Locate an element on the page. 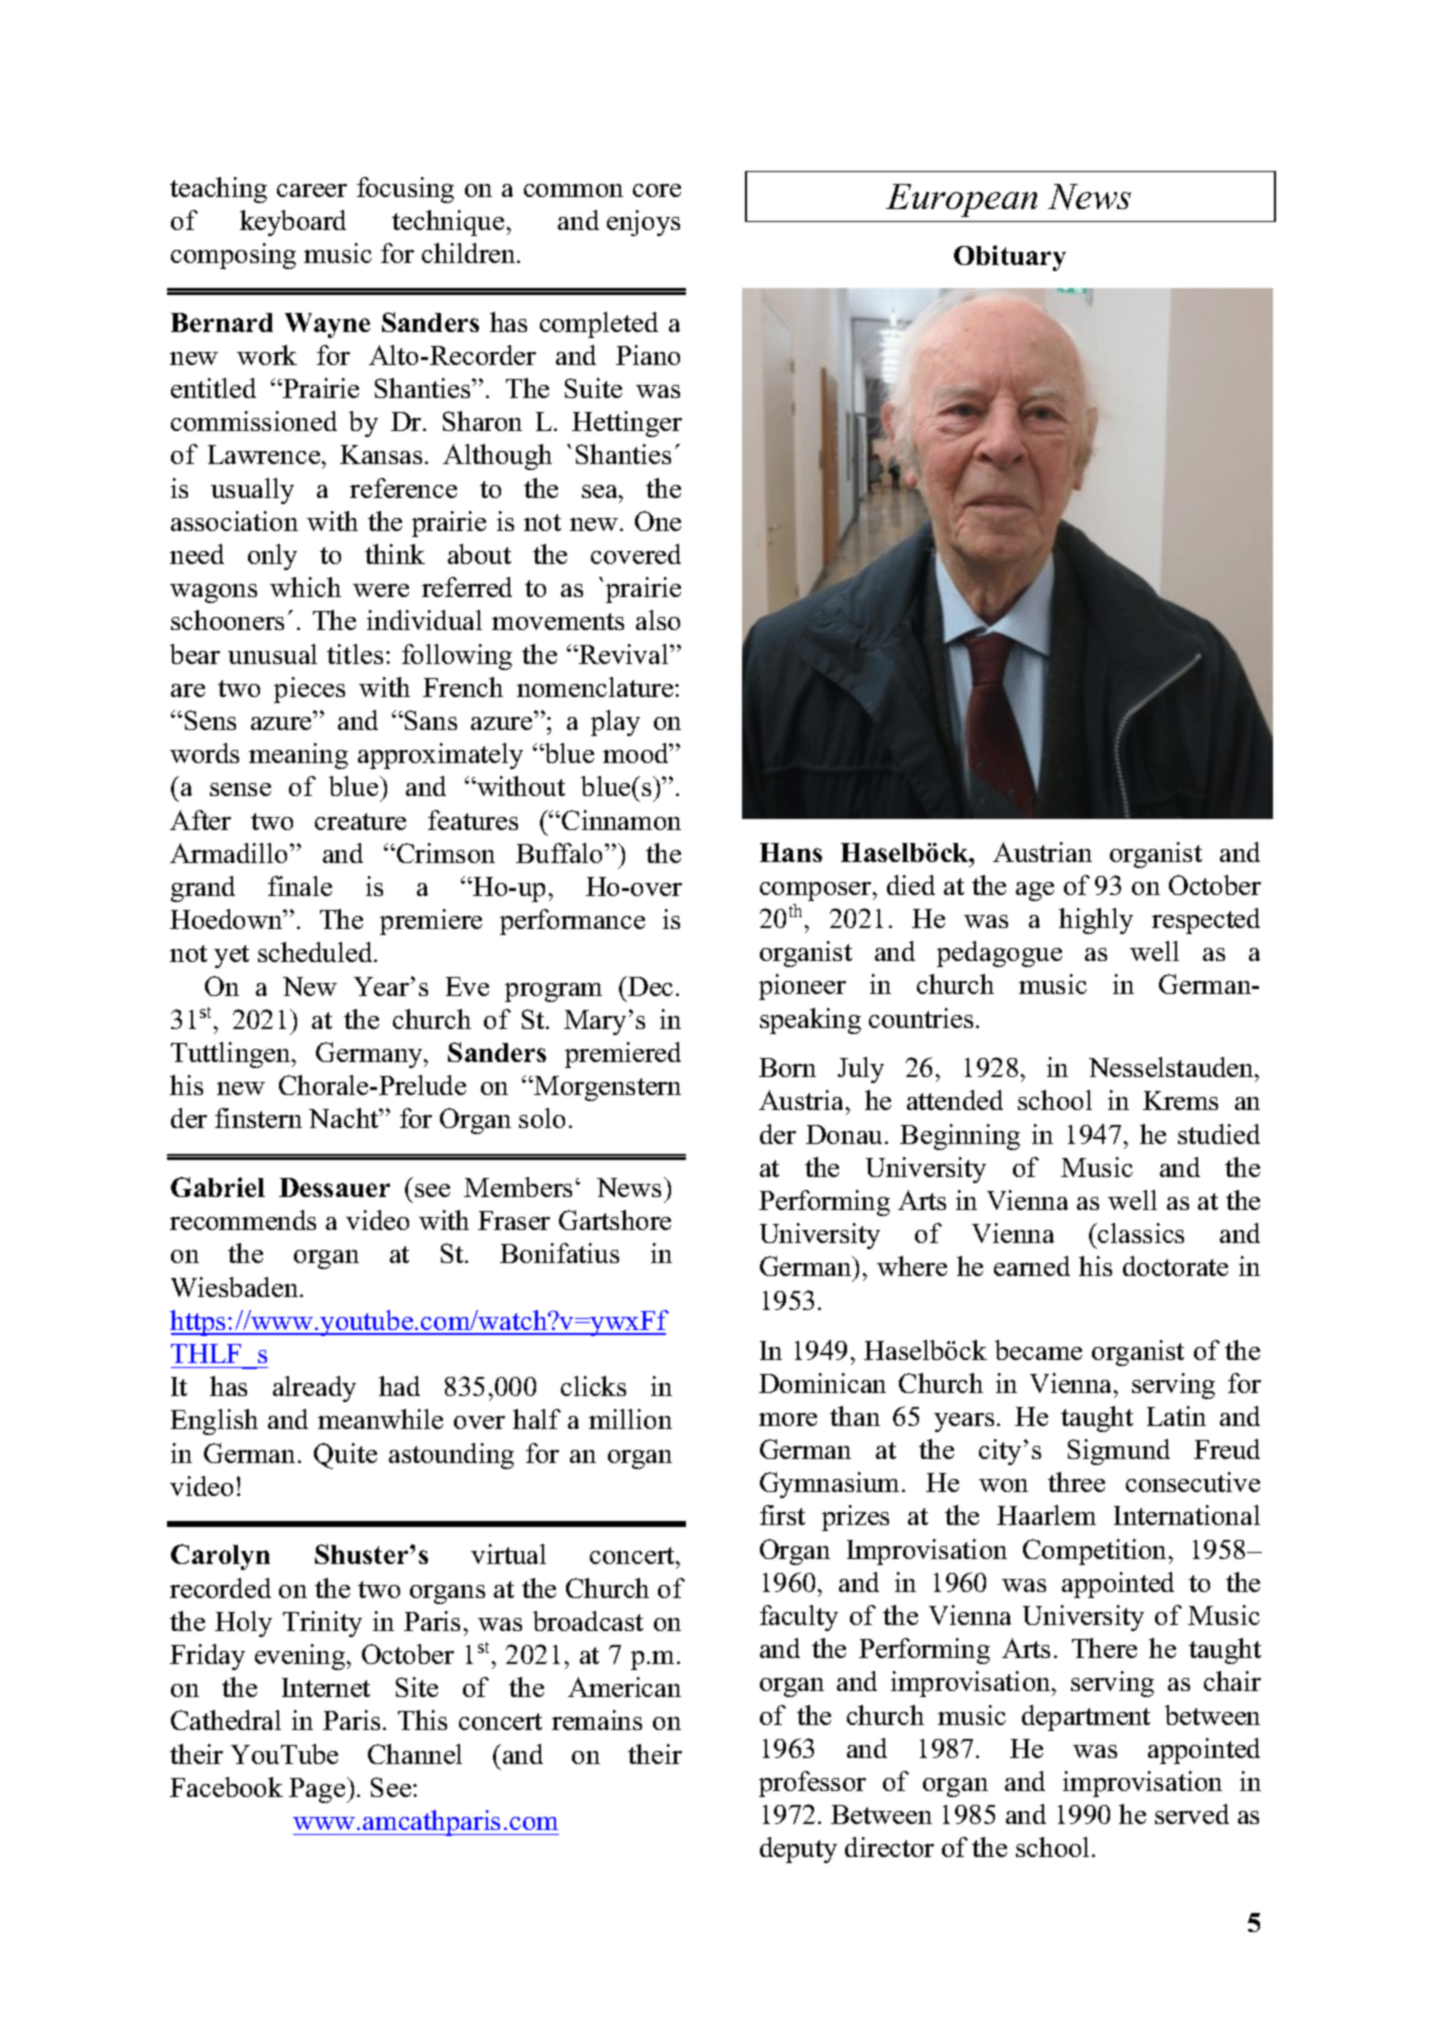 The image size is (1432, 2025). highly is located at coordinates (1096, 921).
